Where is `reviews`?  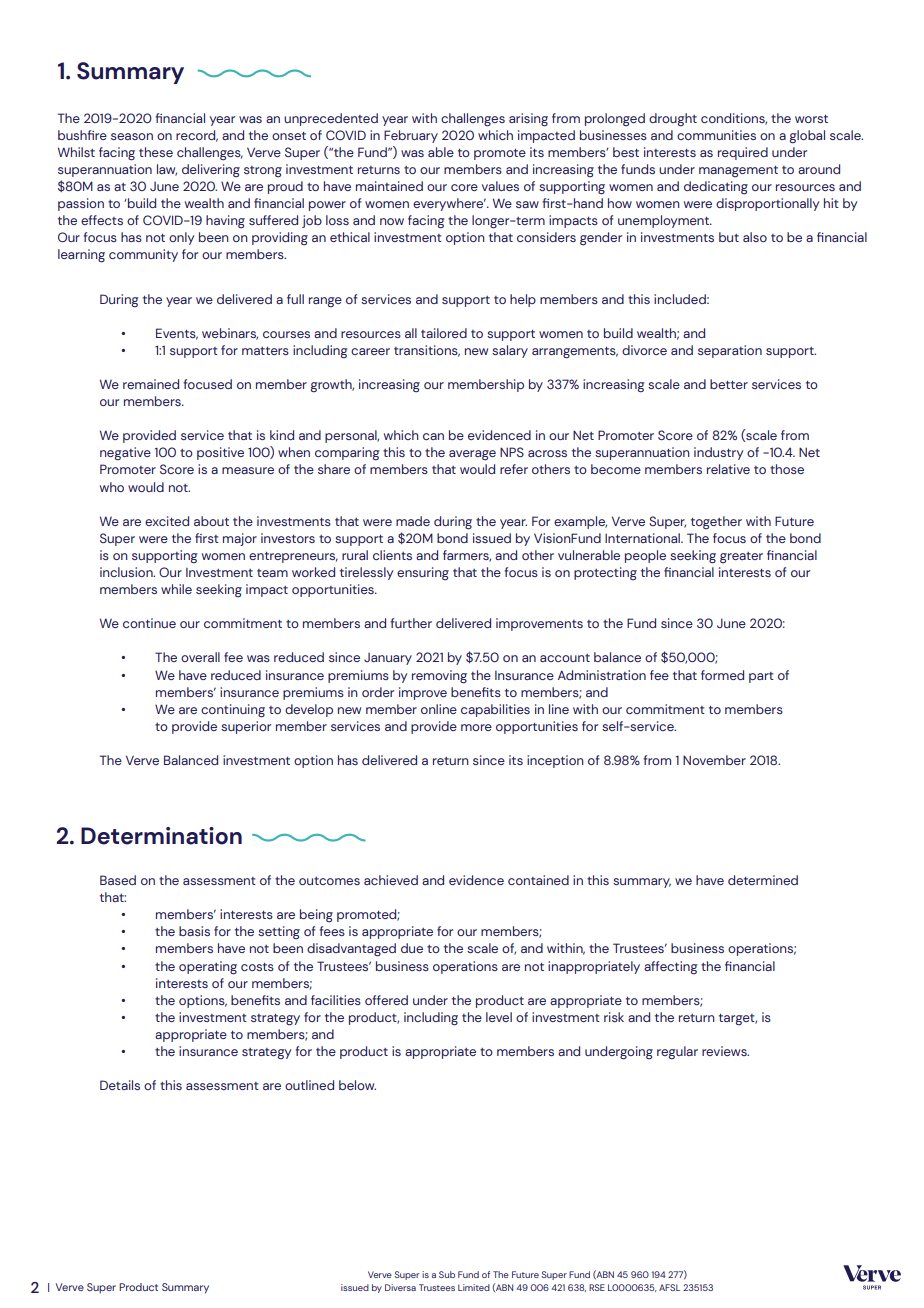
reviews is located at coordinates (725, 1051).
